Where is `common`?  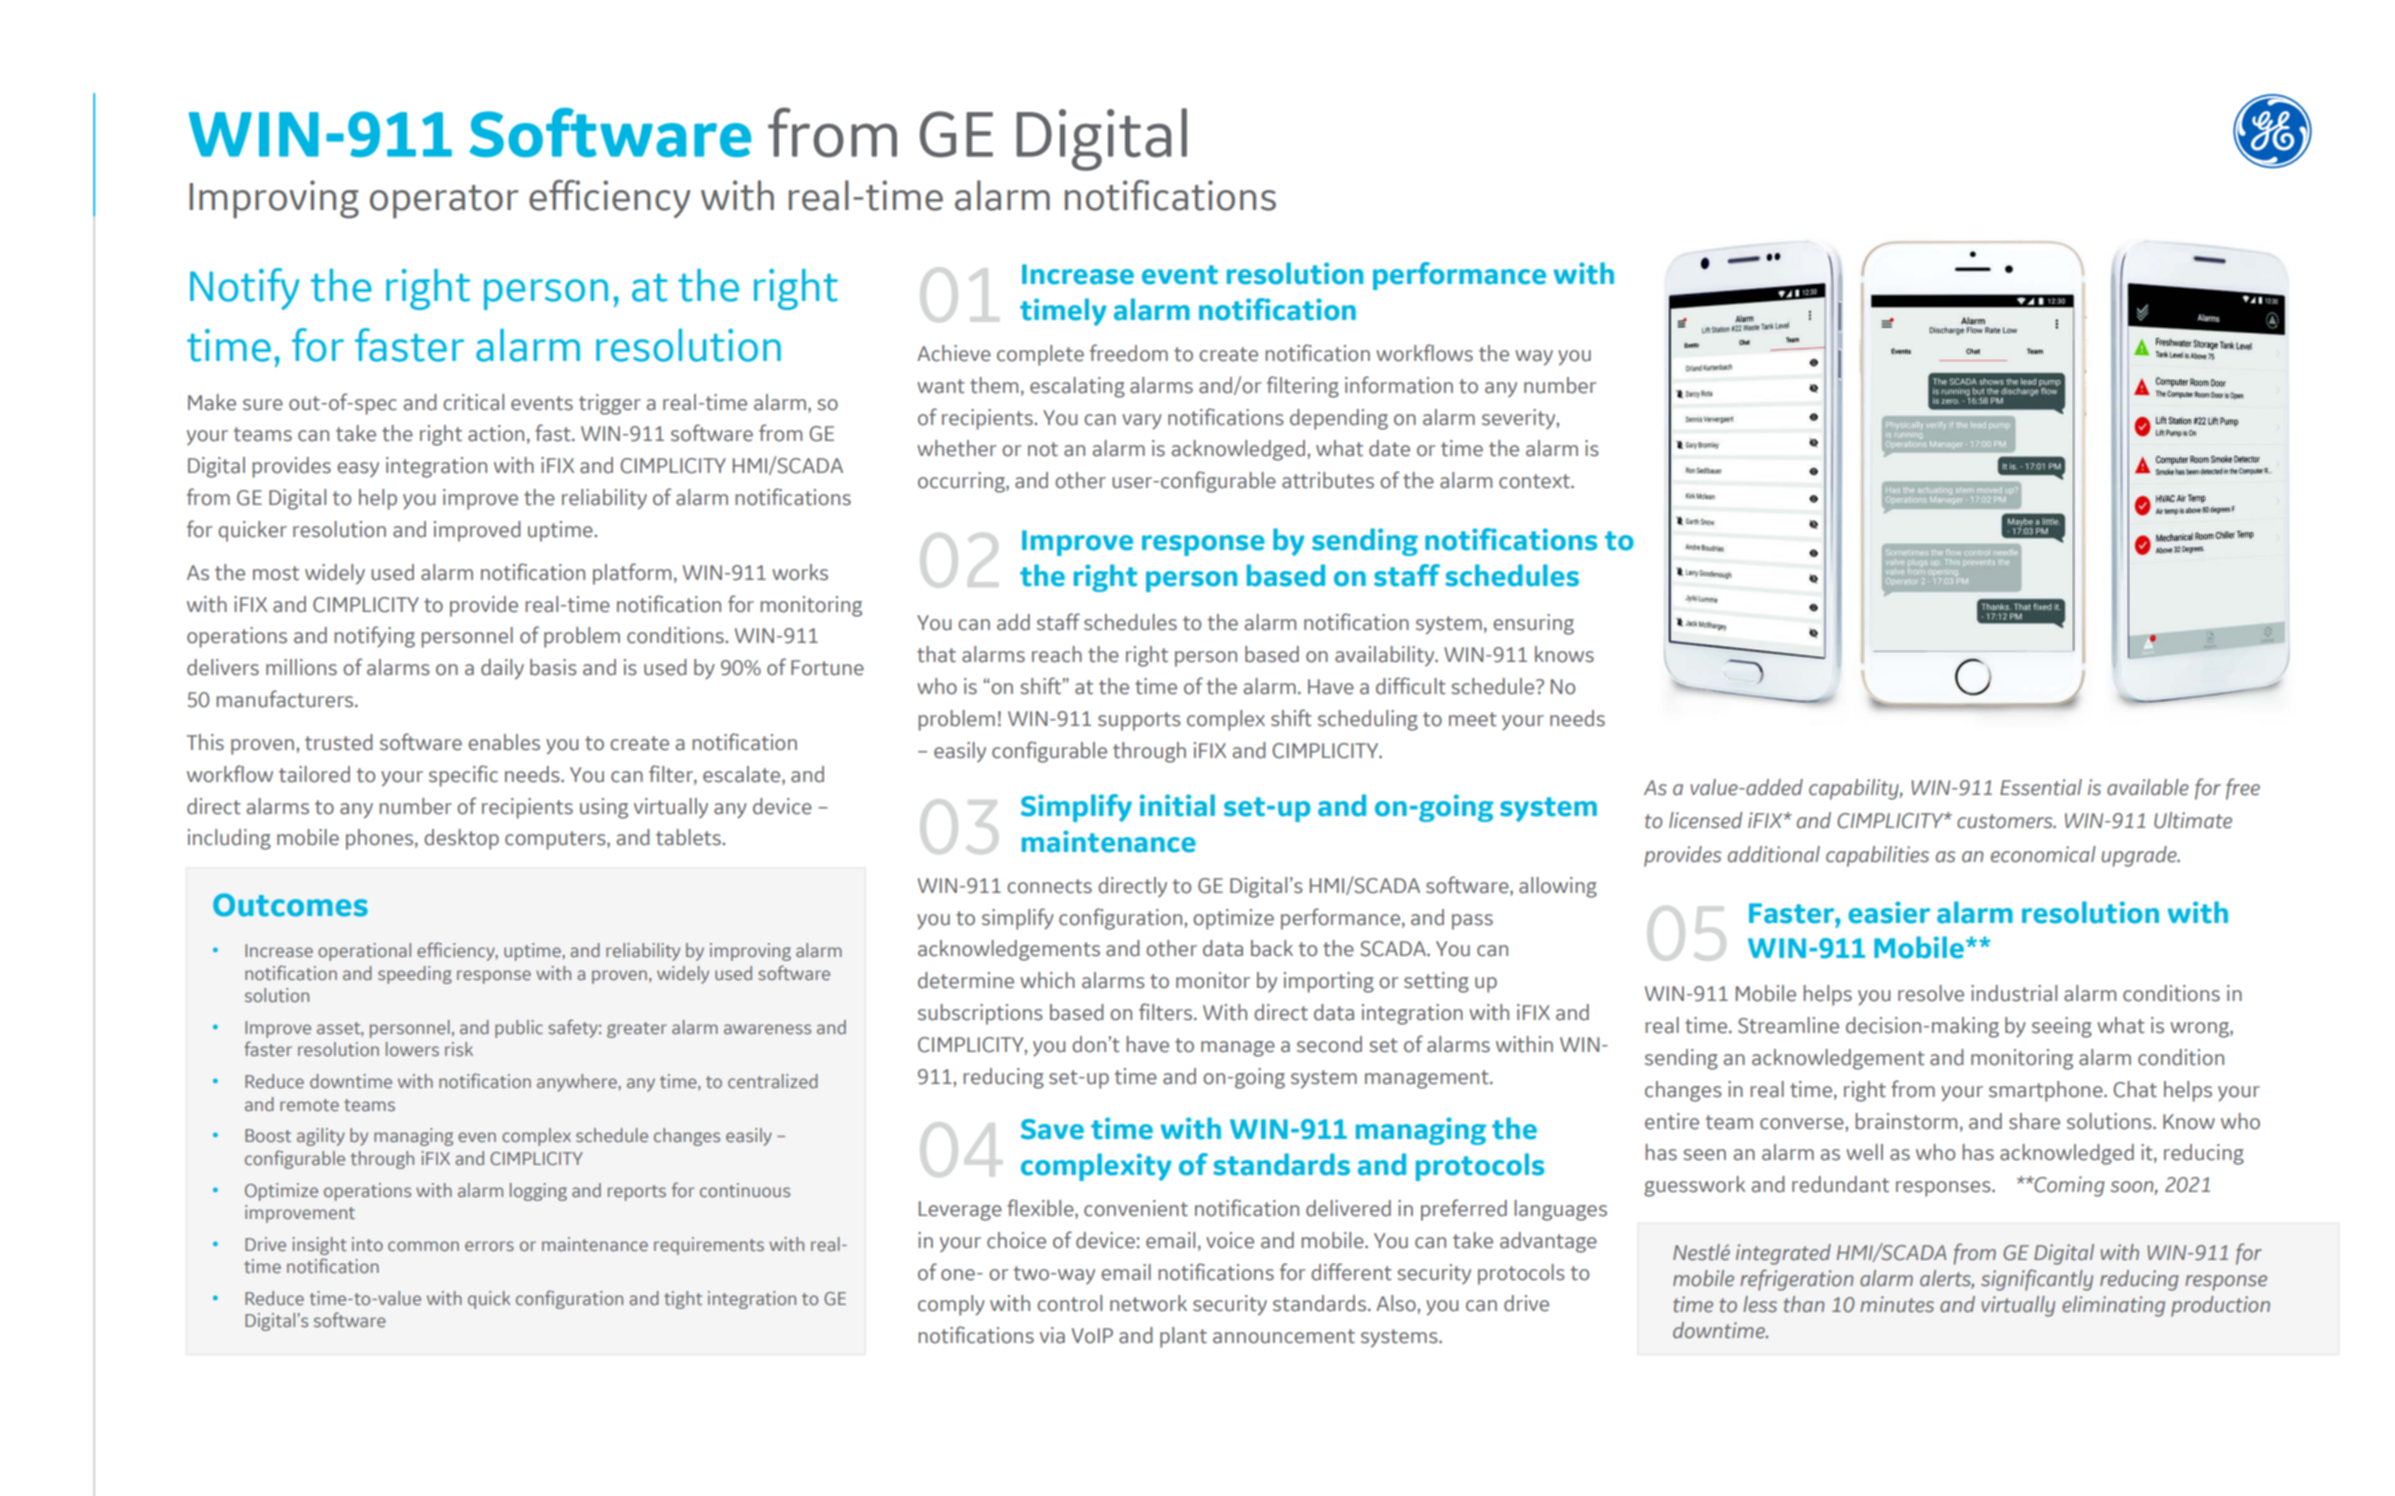 common is located at coordinates (423, 1246).
